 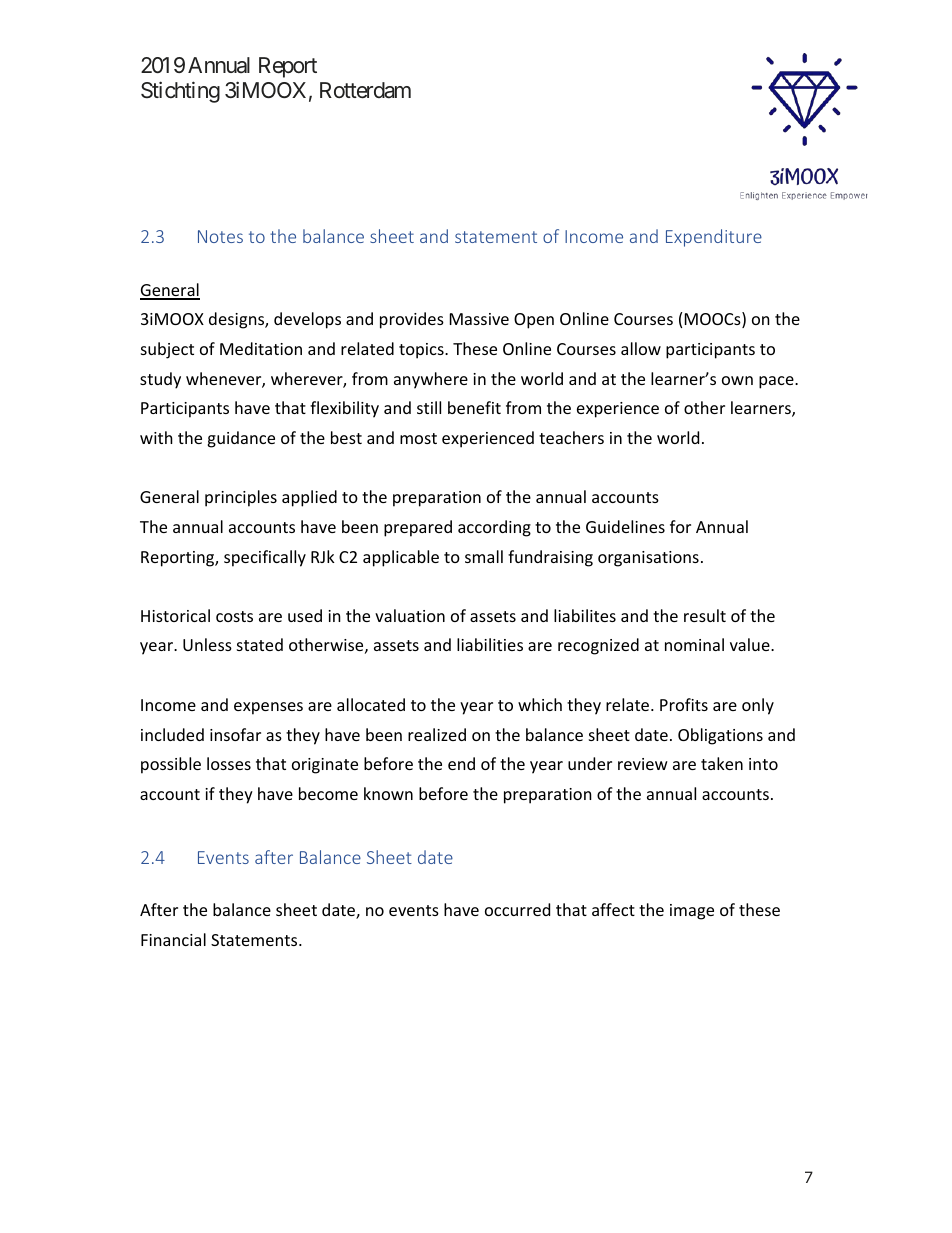 What do you see at coordinates (173, 939) in the screenshot?
I see `Financial` at bounding box center [173, 939].
